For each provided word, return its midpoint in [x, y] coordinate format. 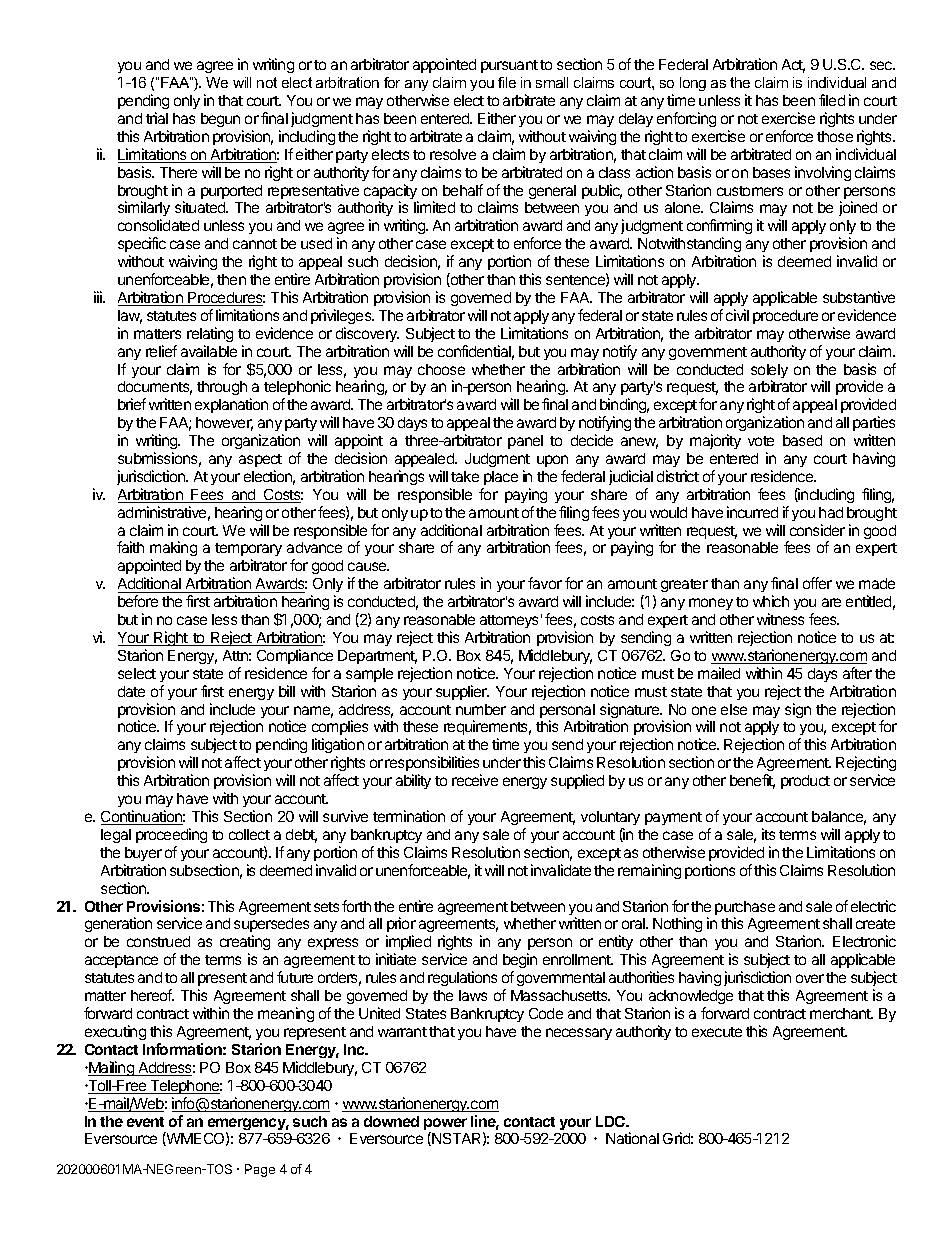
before [138, 601]
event [145, 1122]
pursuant [509, 66]
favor [545, 583]
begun [220, 120]
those [835, 136]
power [445, 1125]
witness [780, 619]
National [632, 1138]
